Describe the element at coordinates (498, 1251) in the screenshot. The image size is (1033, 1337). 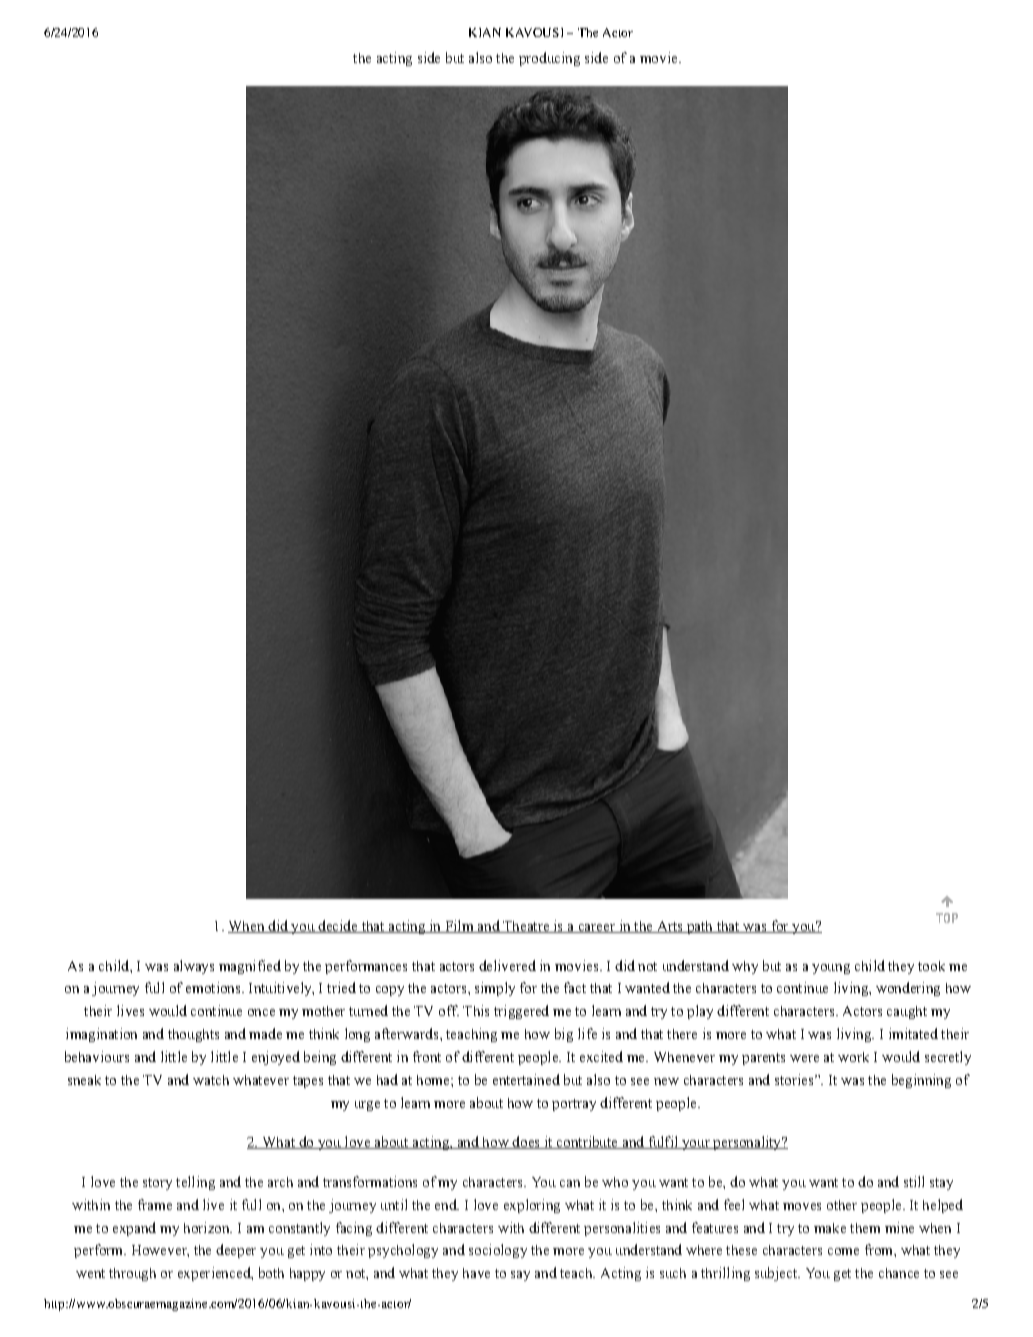
I see `sociology` at that location.
